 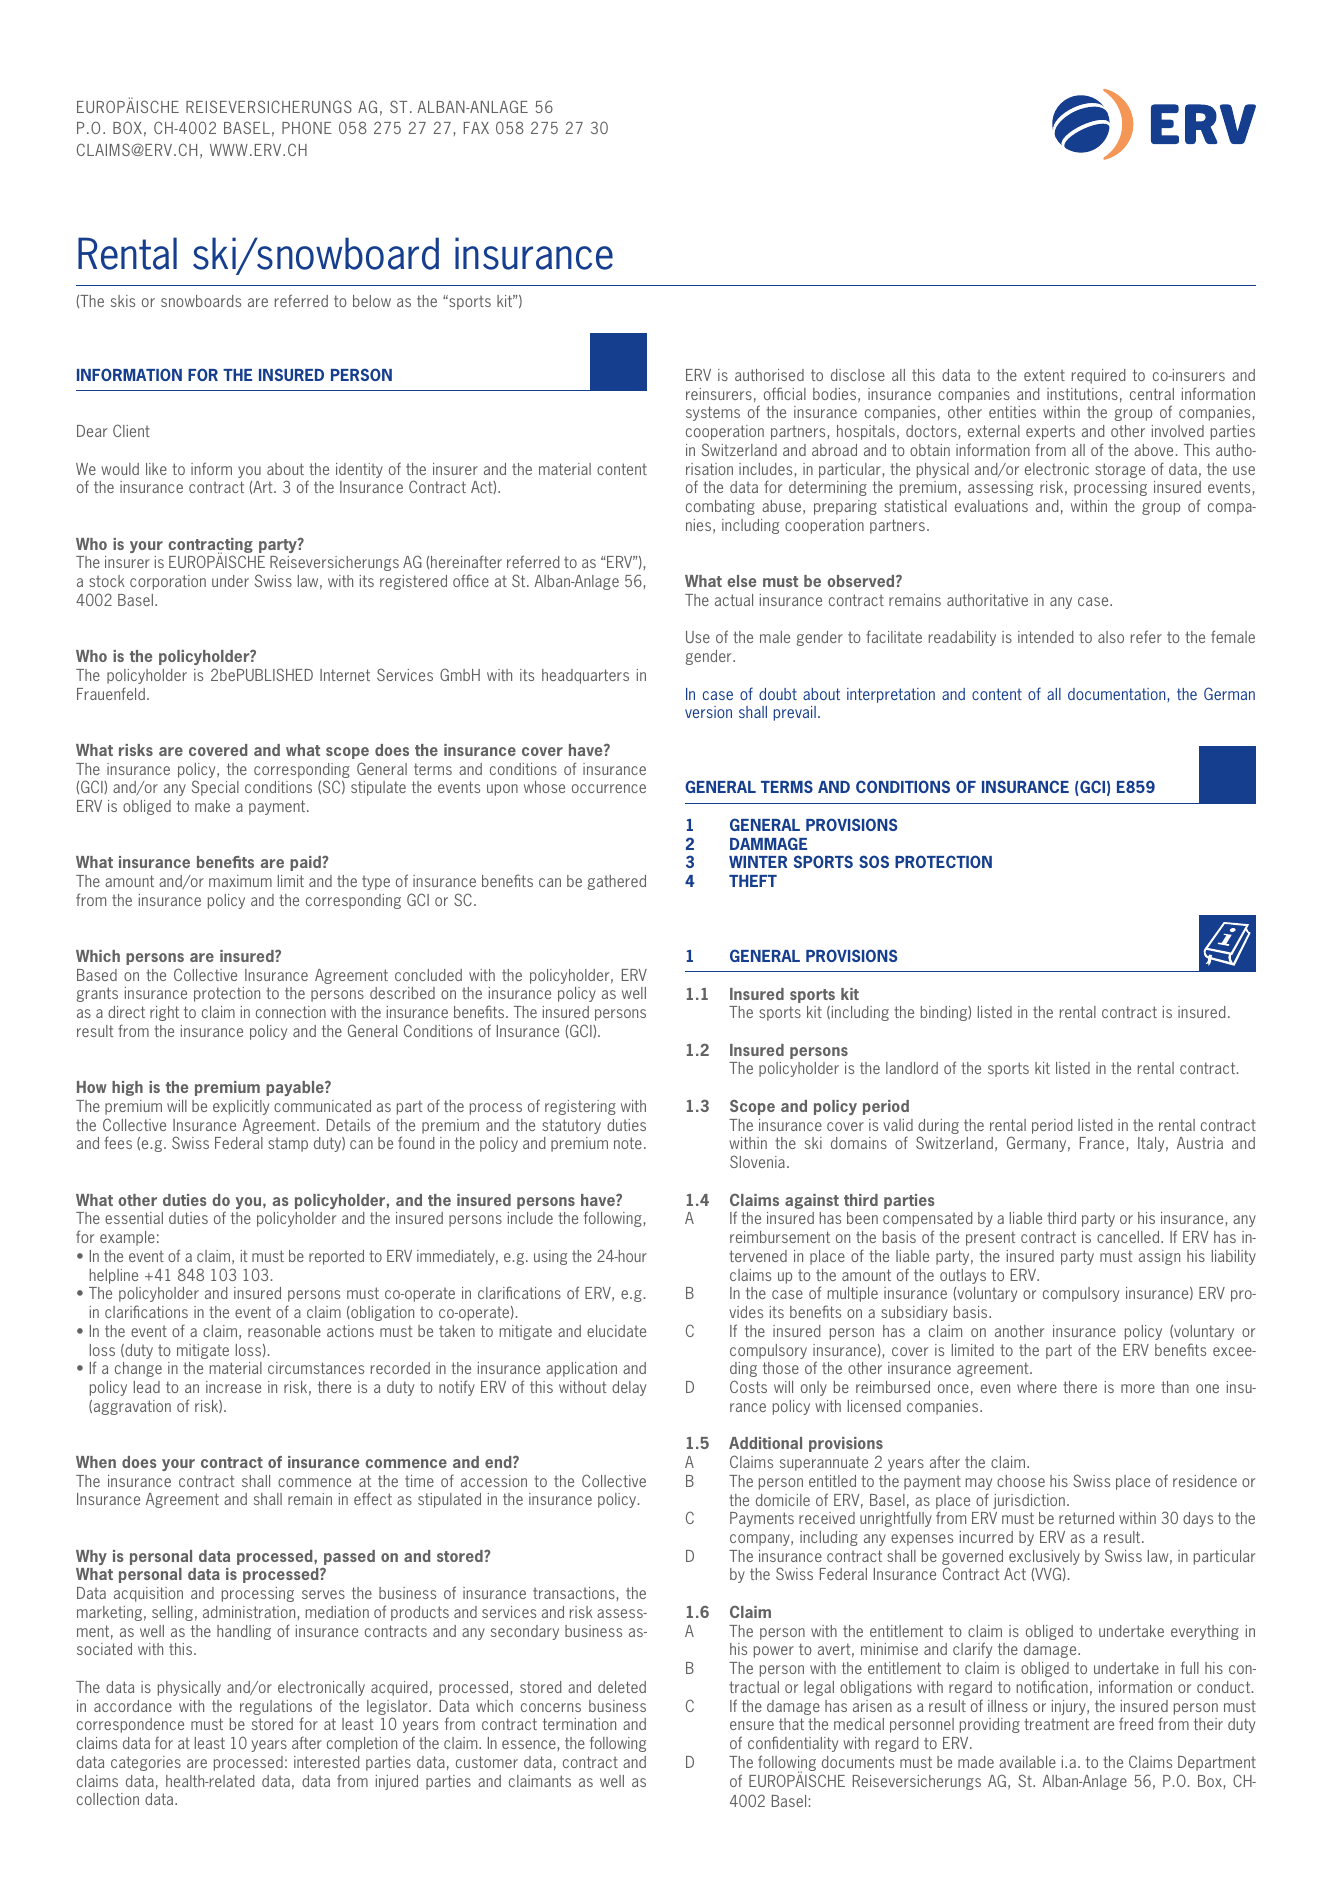 What do you see at coordinates (741, 581) in the image?
I see `else` at bounding box center [741, 581].
